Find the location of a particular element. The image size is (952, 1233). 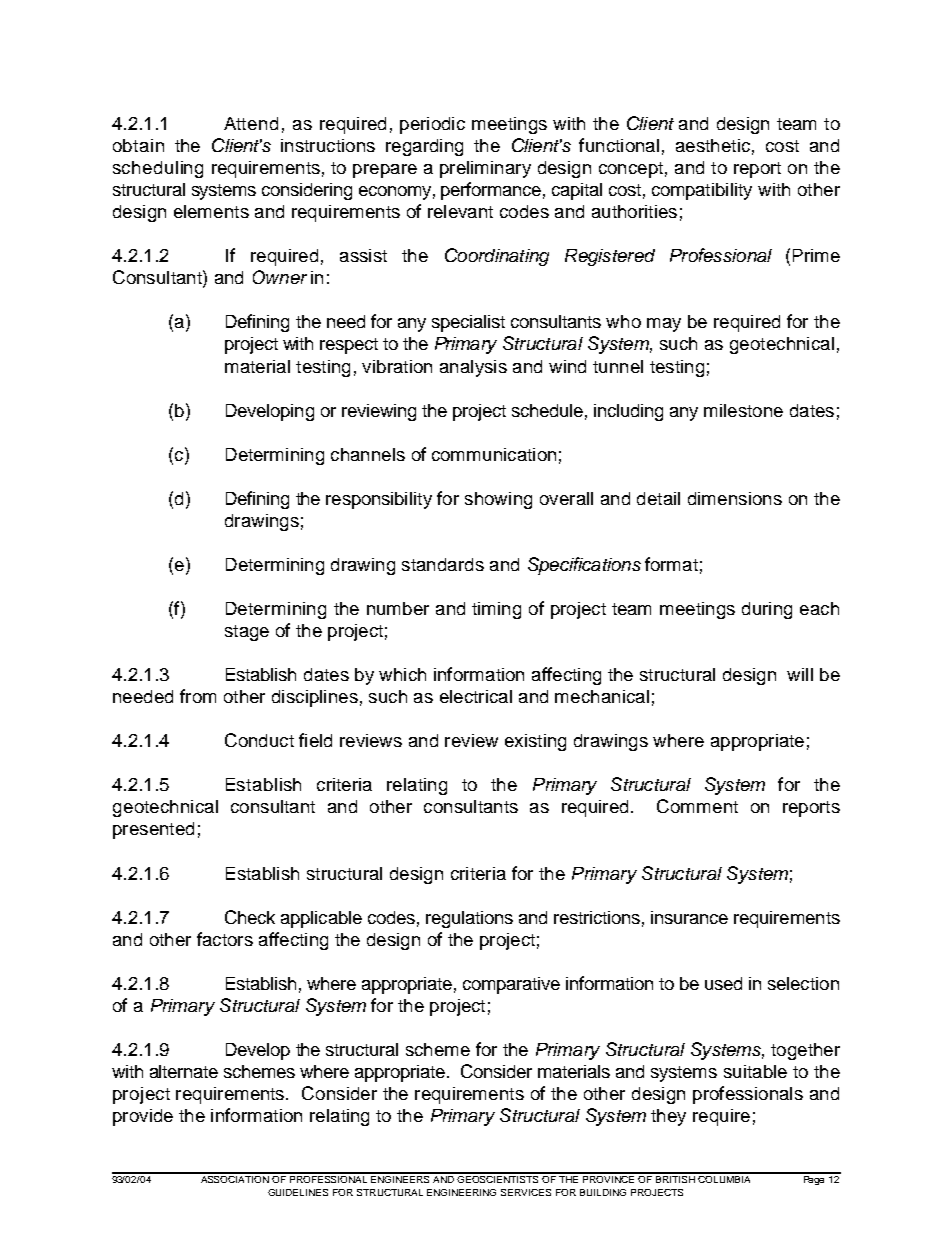

GUIDELINES is located at coordinates (298, 1192).
